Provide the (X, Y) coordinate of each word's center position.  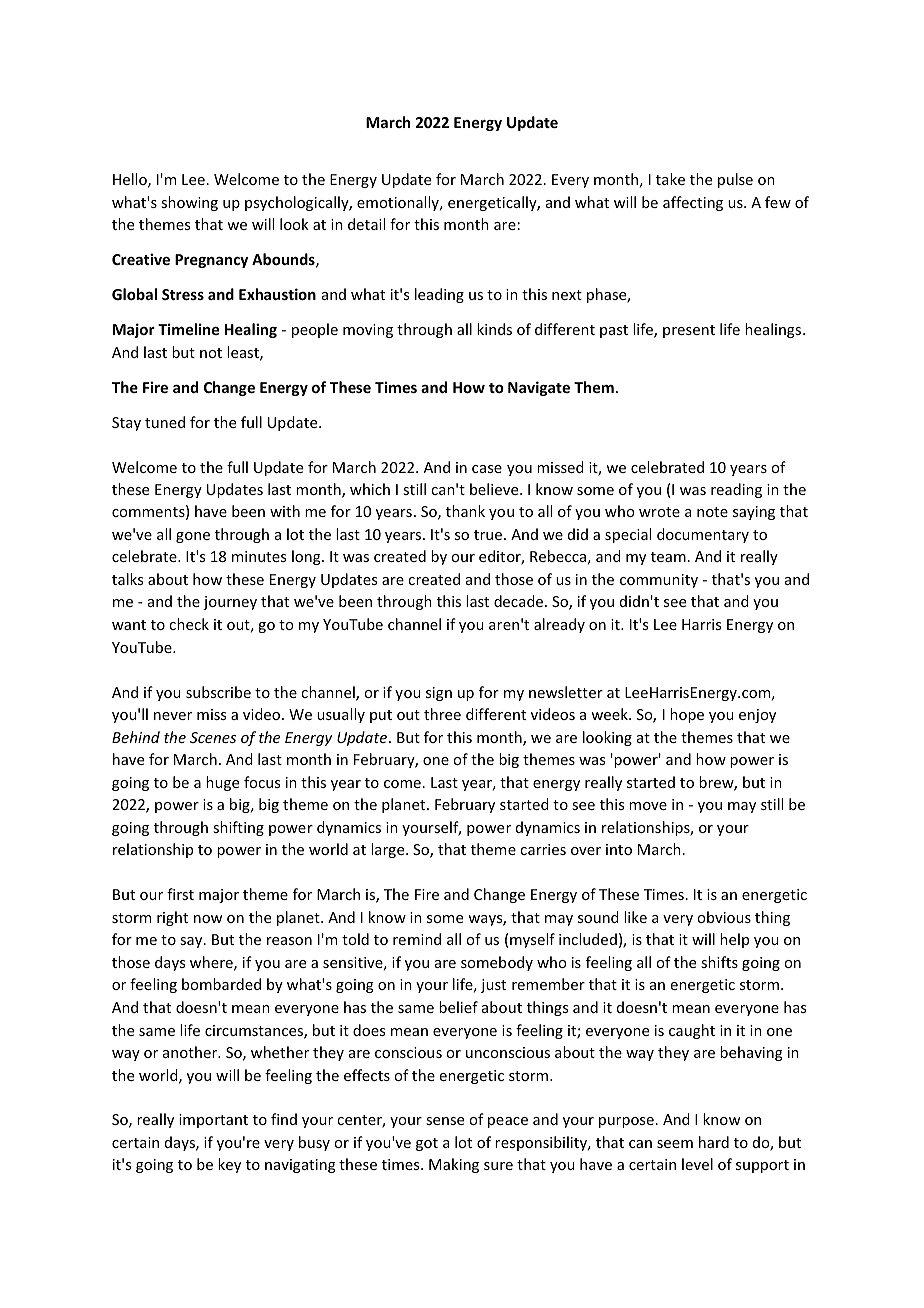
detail (366, 224)
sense (445, 1121)
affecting (693, 203)
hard (714, 1142)
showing (189, 203)
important (213, 1121)
